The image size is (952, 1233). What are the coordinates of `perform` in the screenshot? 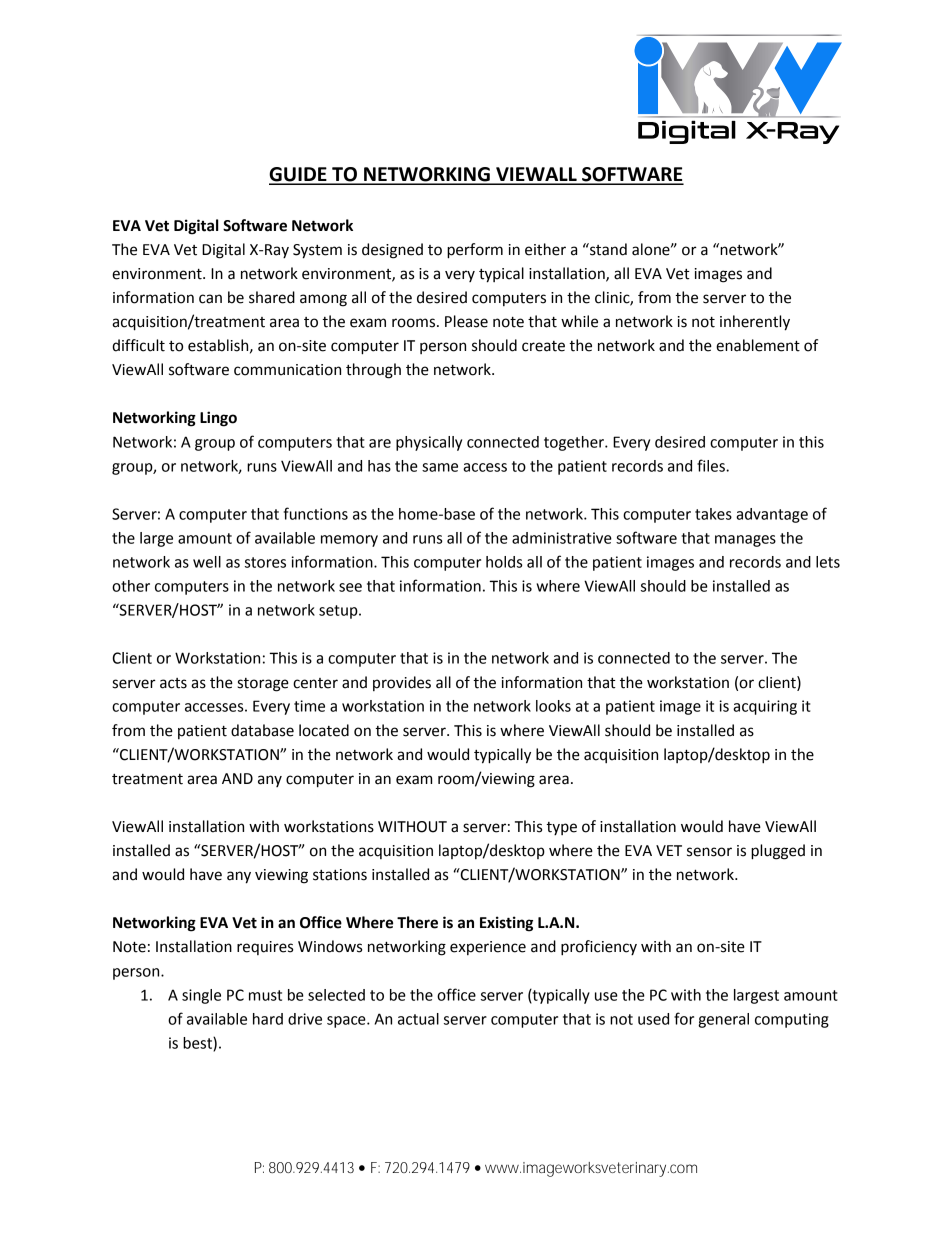 It's located at (475, 251).
